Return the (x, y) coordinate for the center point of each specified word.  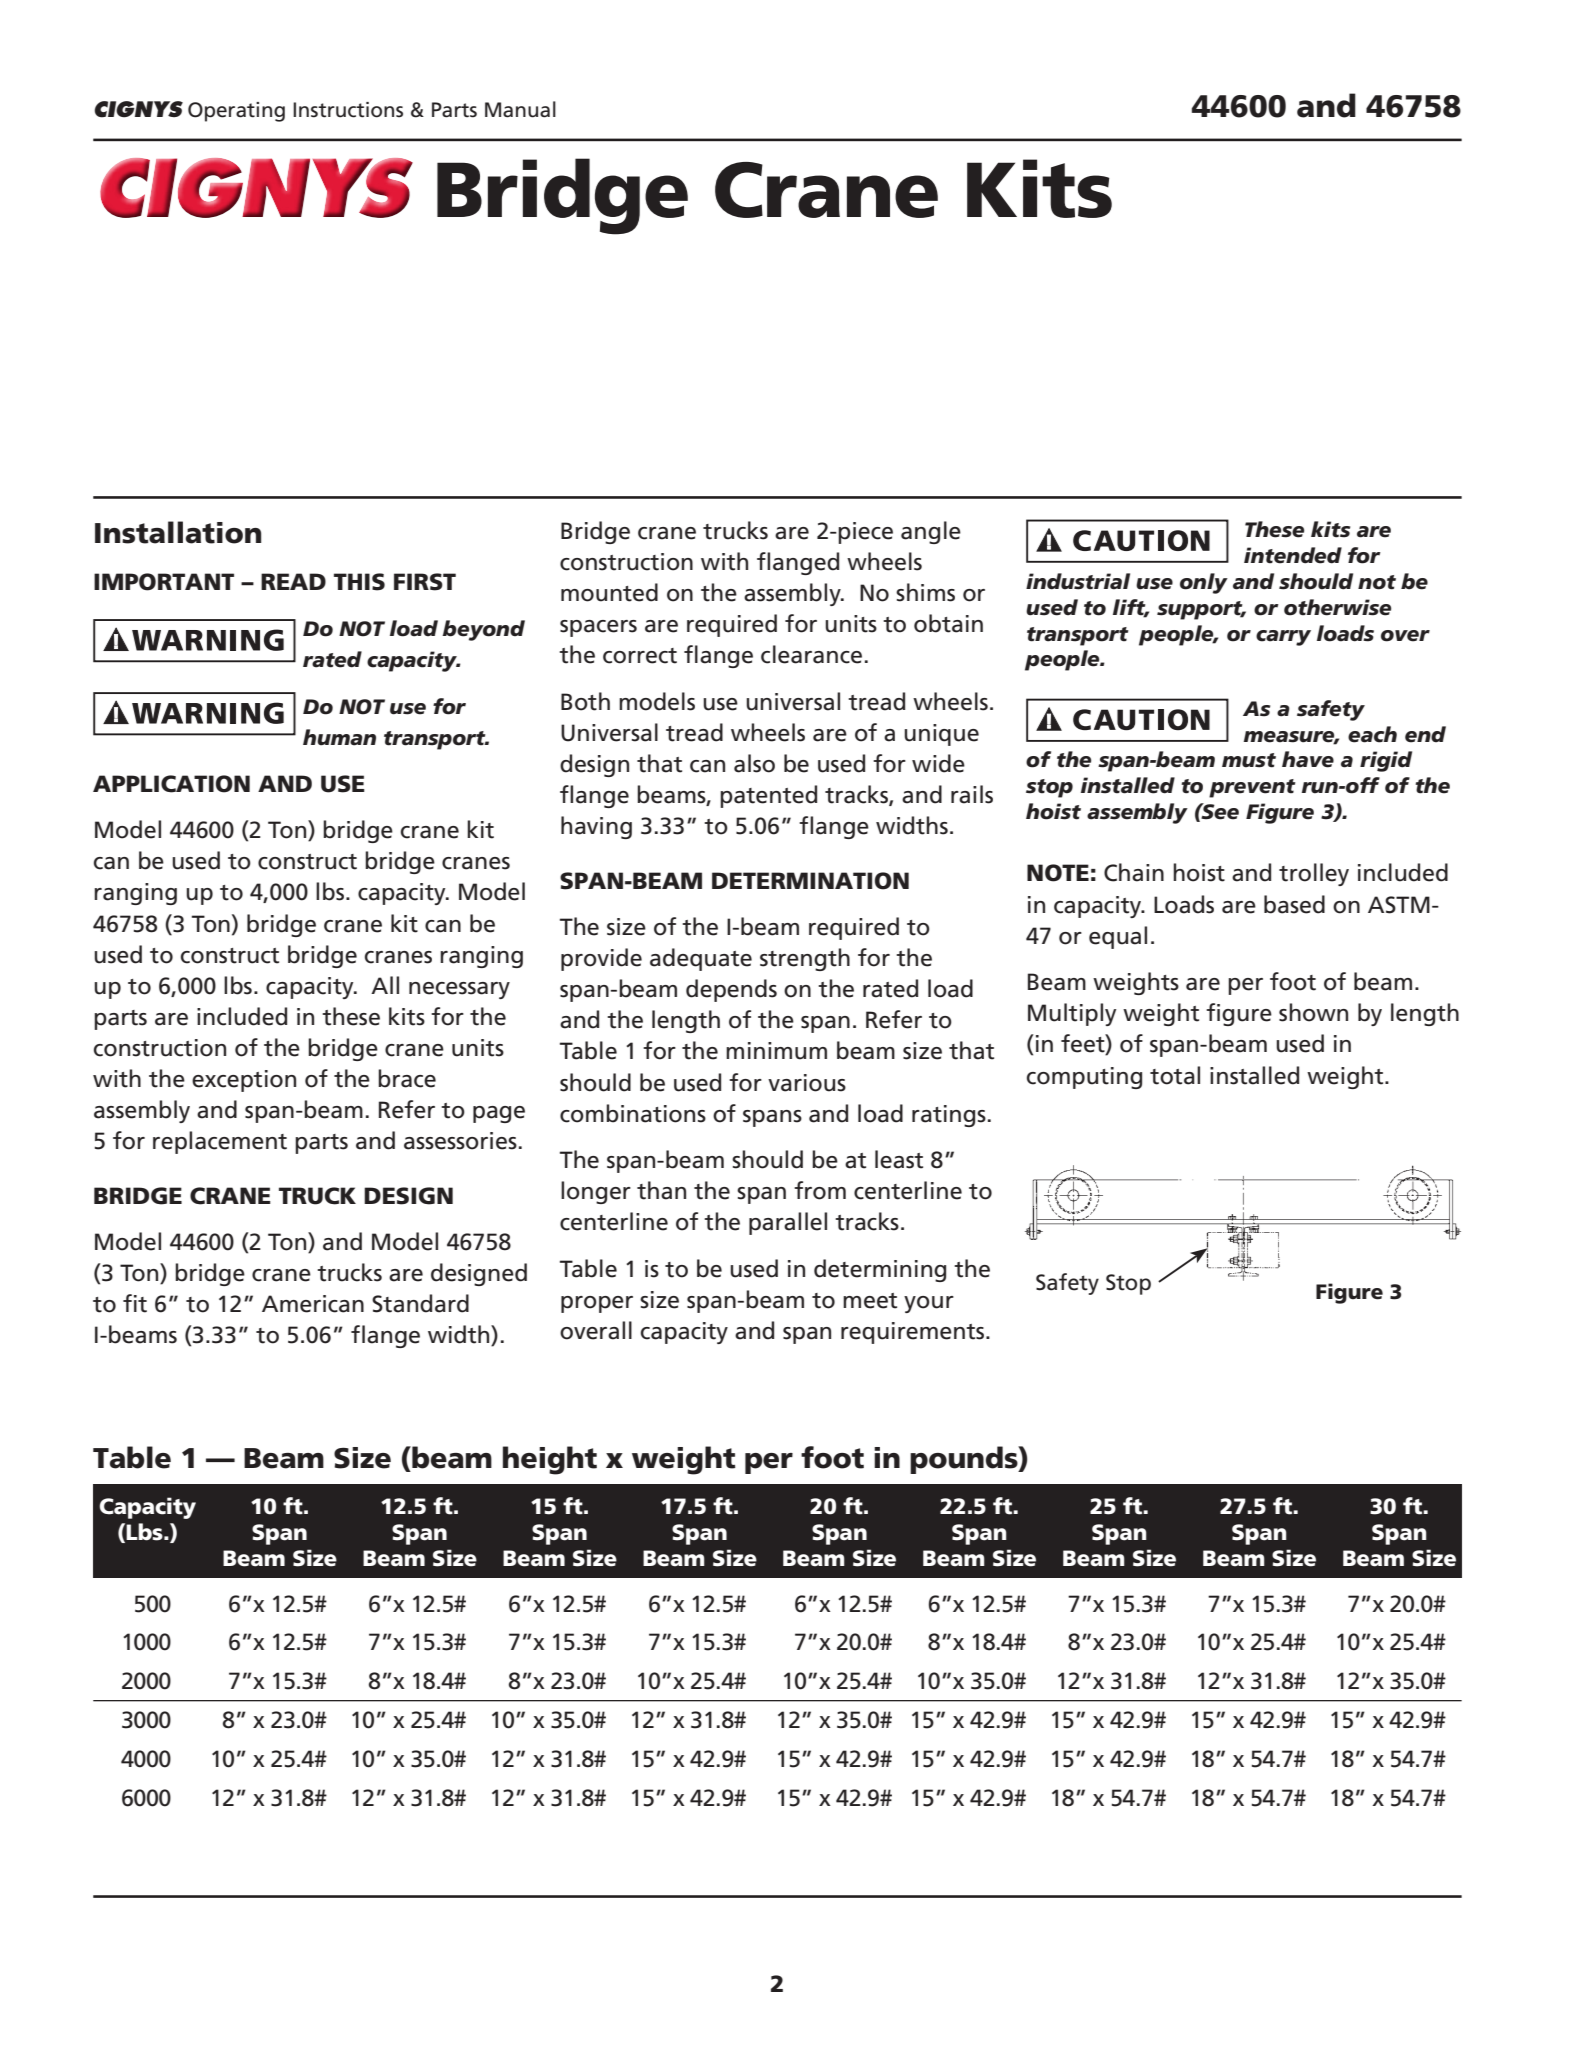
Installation (178, 532)
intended (1293, 555)
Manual (520, 109)
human (339, 737)
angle (931, 532)
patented (768, 796)
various (807, 1083)
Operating (236, 112)
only (1204, 583)
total (1175, 1075)
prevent (1252, 788)
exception (244, 1081)
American (313, 1304)
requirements (914, 1333)
